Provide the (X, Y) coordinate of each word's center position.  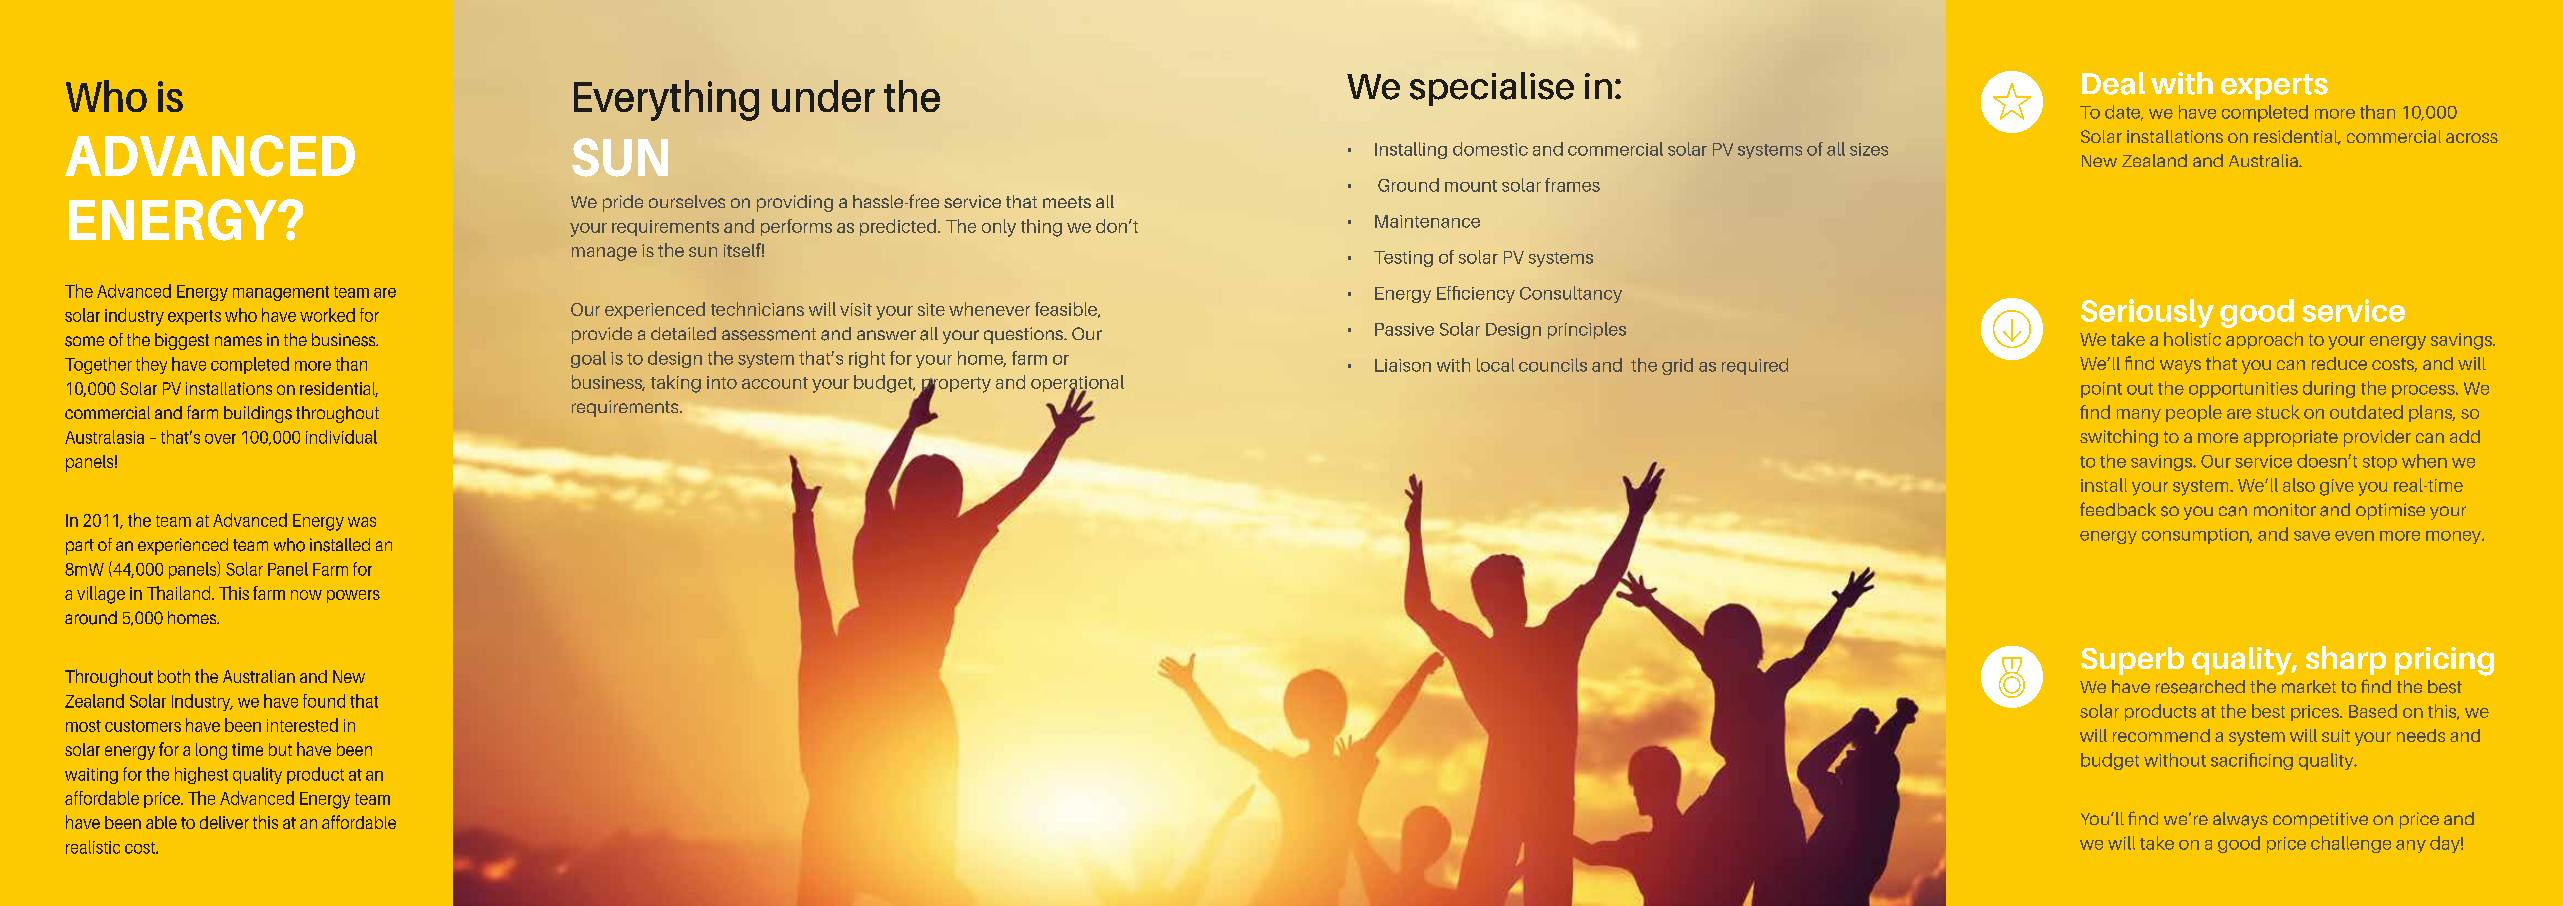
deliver (224, 822)
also (2299, 485)
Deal (2113, 83)
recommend (2161, 735)
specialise (1492, 89)
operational (1077, 385)
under (823, 96)
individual (341, 437)
